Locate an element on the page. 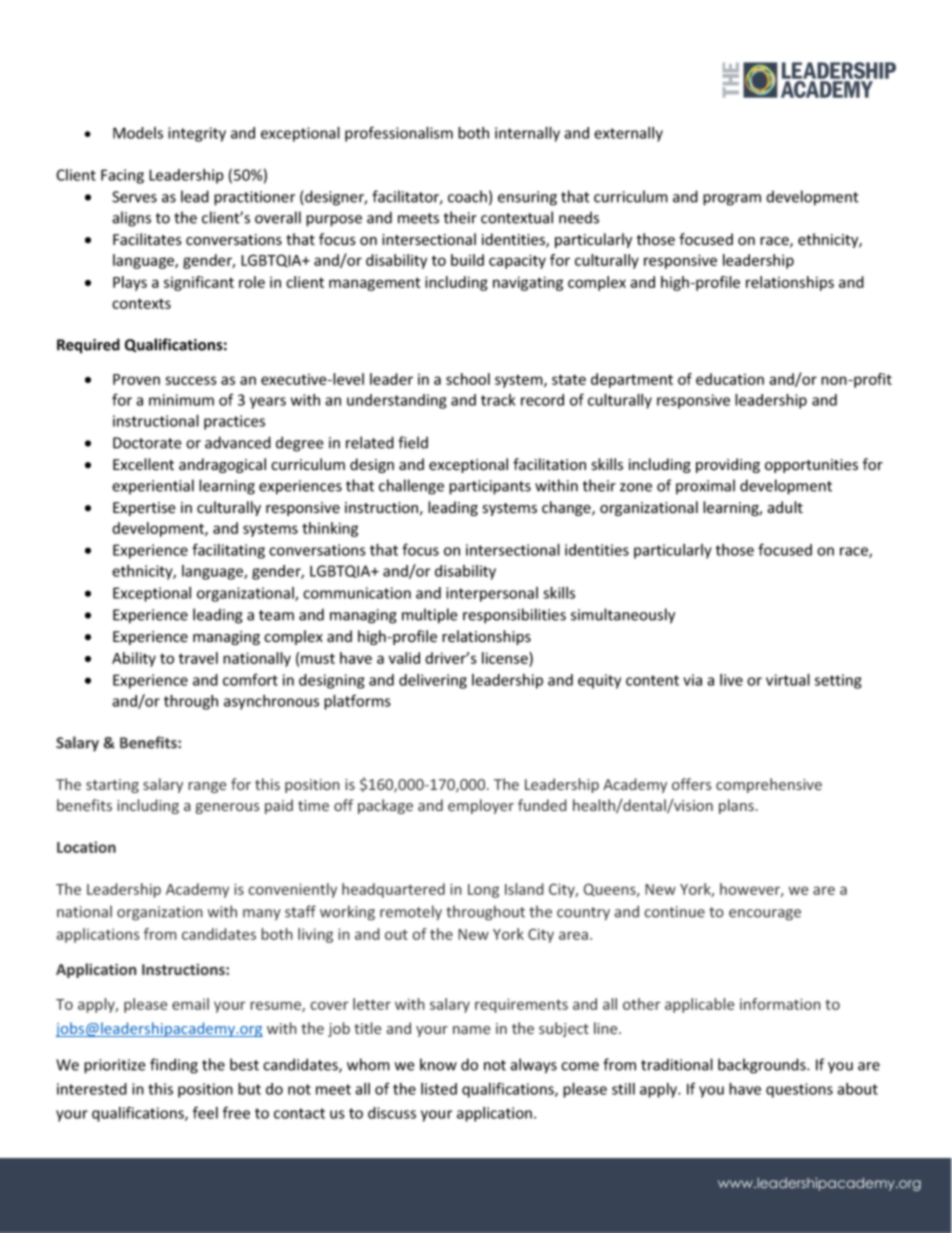  travel is located at coordinates (198, 658).
